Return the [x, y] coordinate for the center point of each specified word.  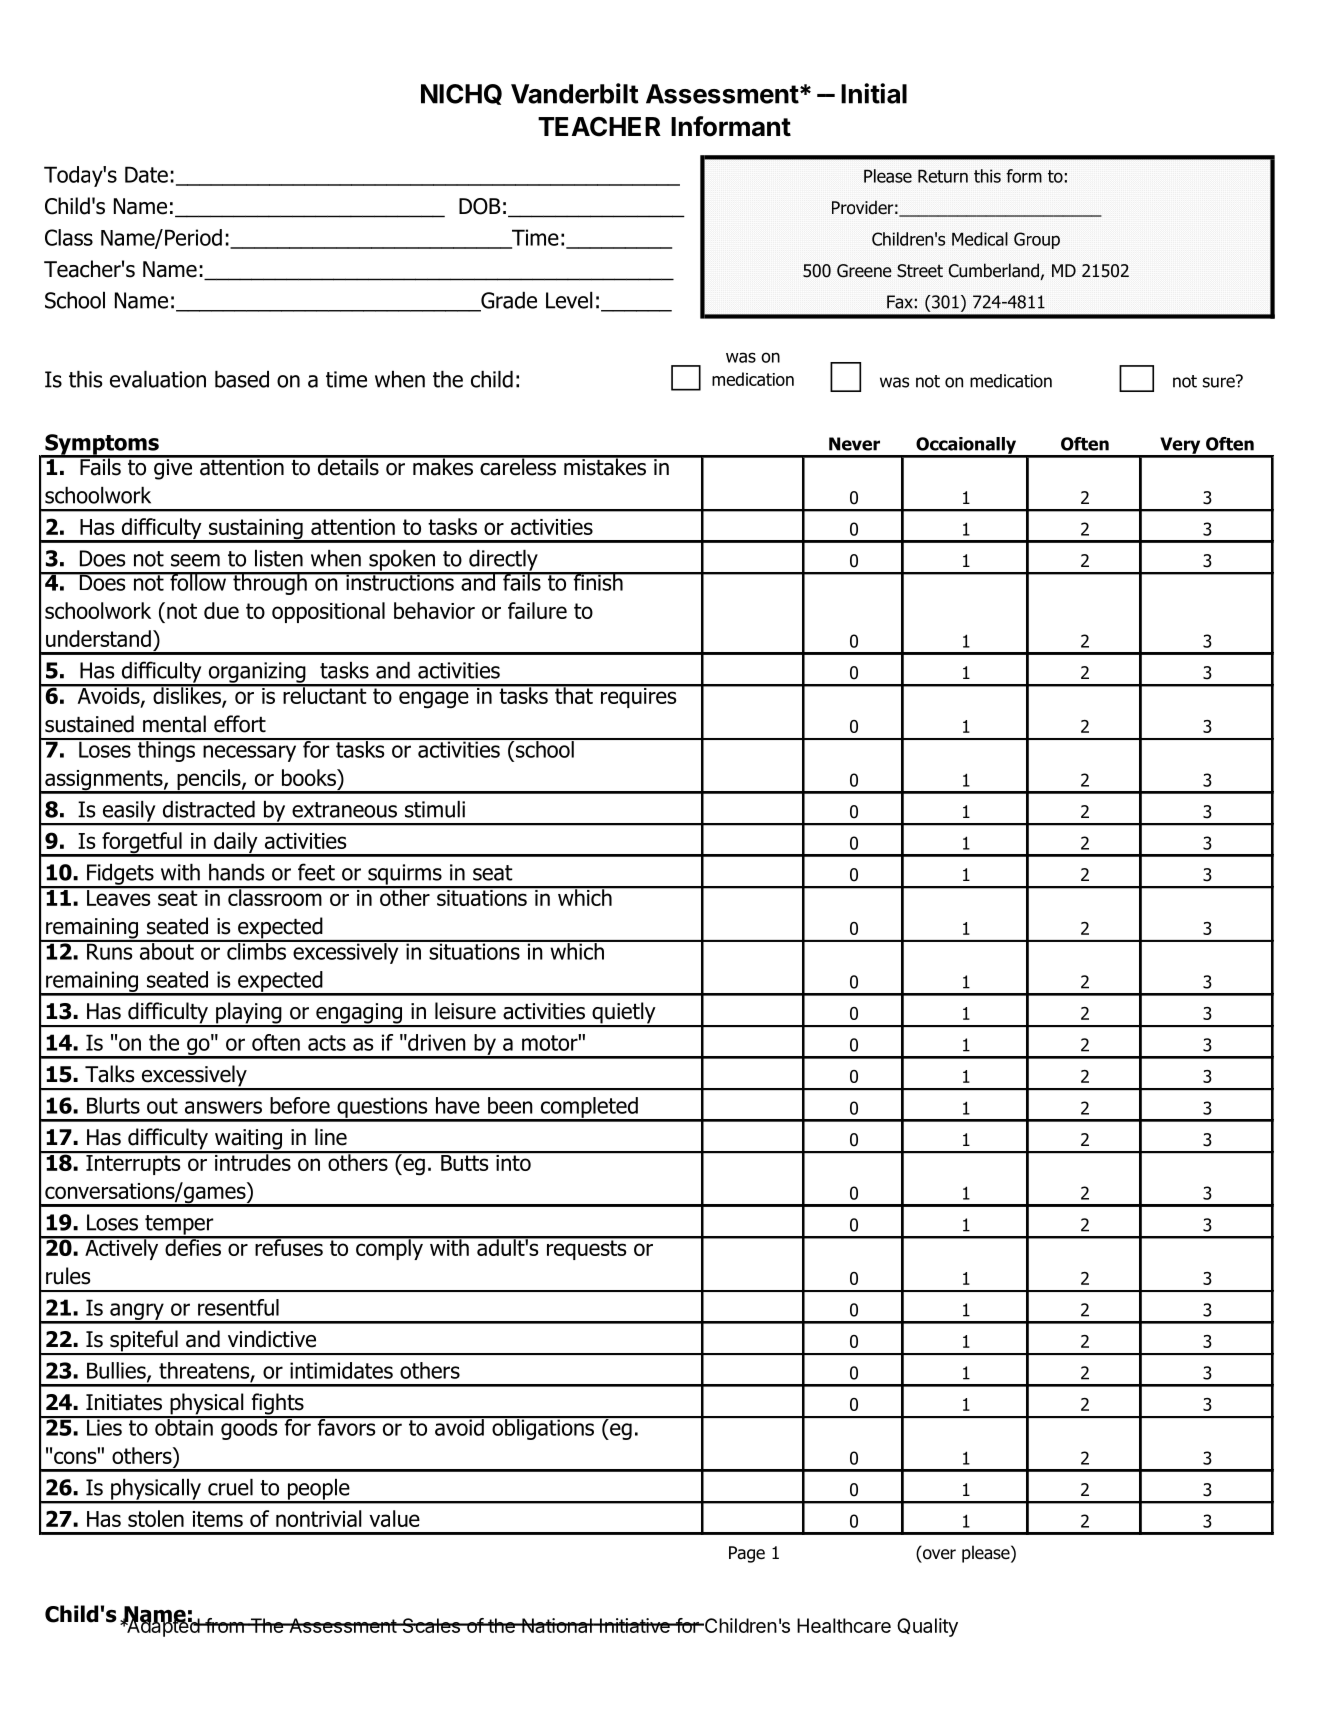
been [510, 1105]
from [224, 1625]
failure [537, 610]
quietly [624, 1014]
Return [943, 176]
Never [854, 444]
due [221, 610]
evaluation [158, 379]
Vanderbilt [575, 93]
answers [223, 1107]
